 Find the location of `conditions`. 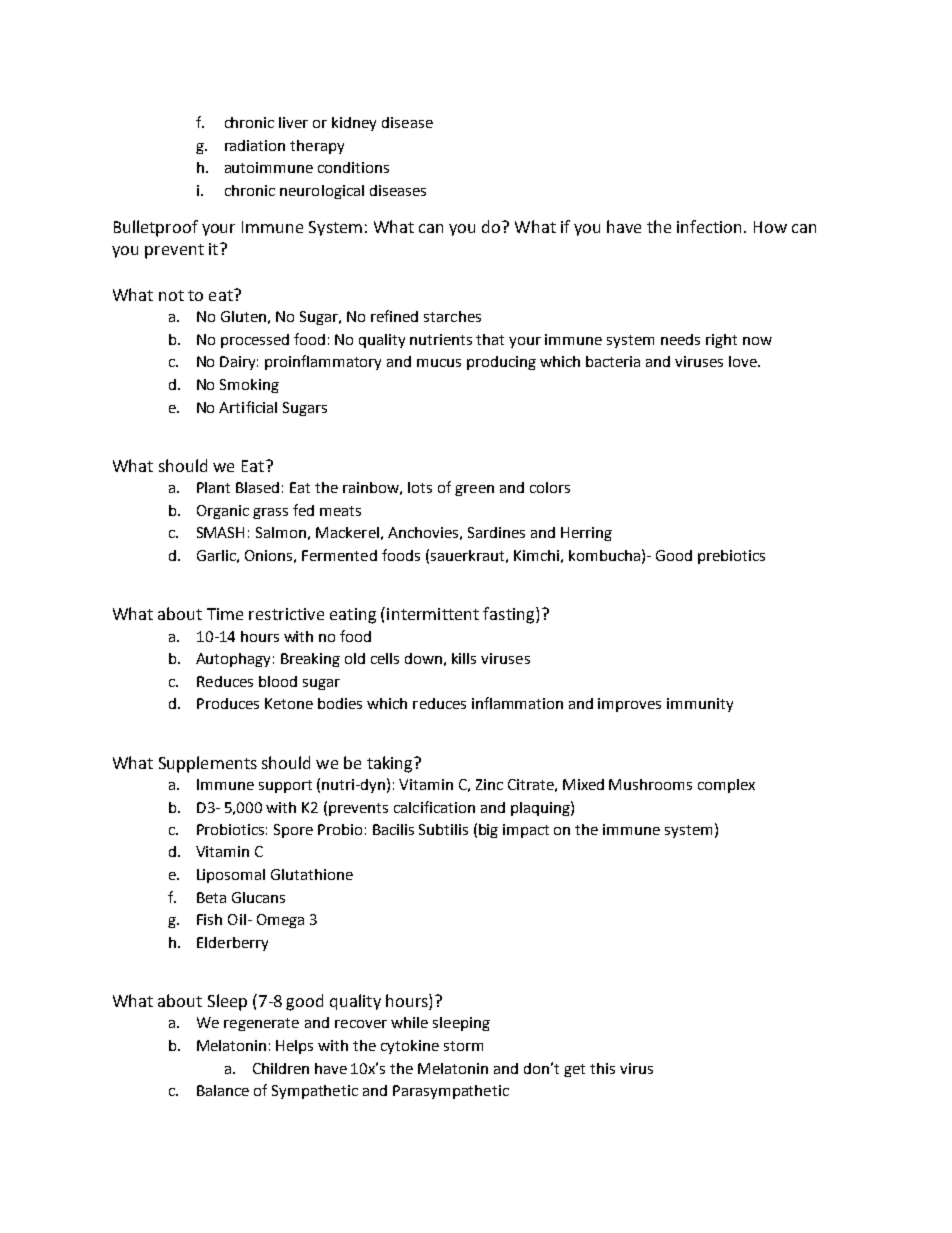

conditions is located at coordinates (353, 167).
